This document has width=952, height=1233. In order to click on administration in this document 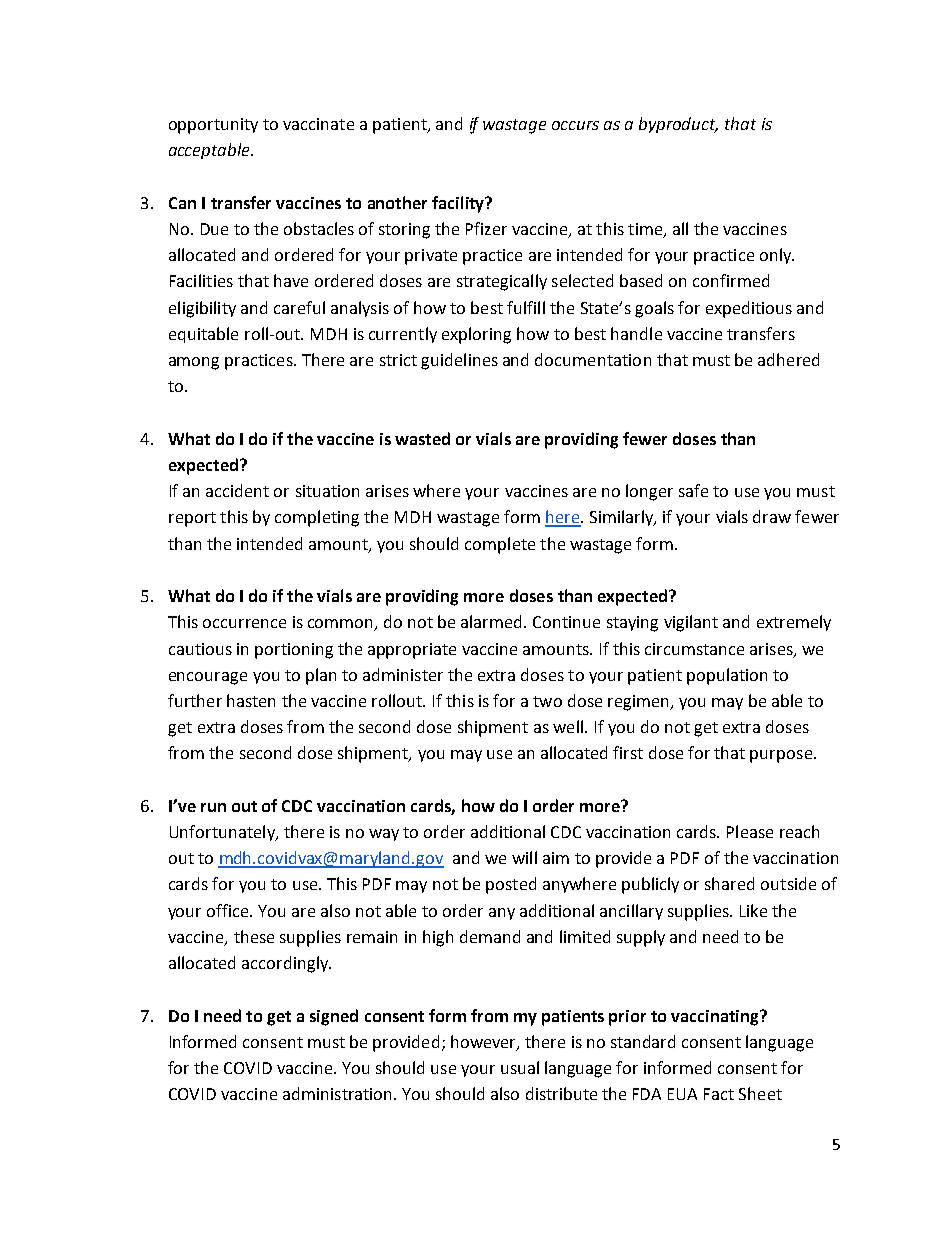, I will do `click(337, 1093)`.
